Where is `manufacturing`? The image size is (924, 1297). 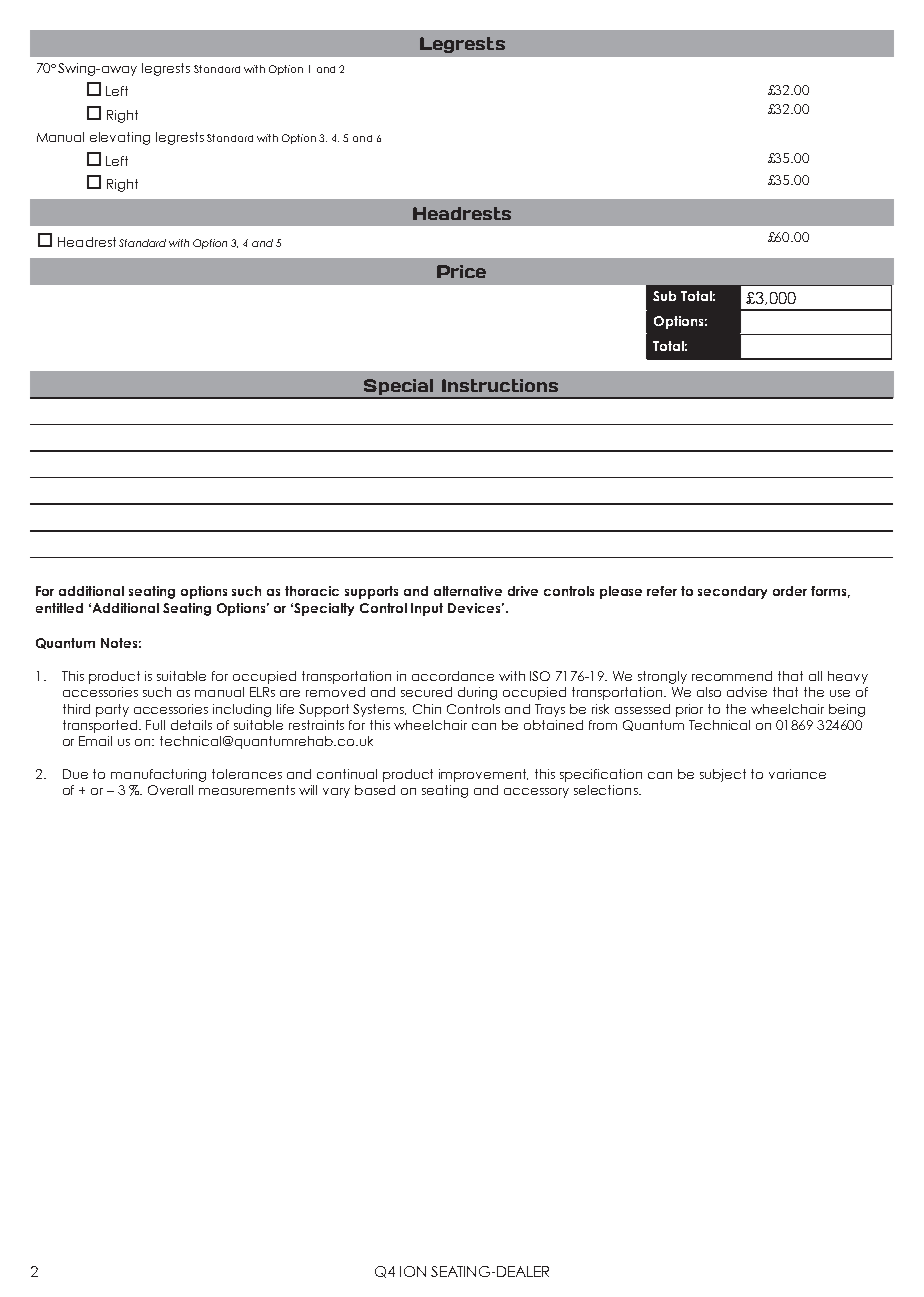
manufacturing is located at coordinates (158, 775).
